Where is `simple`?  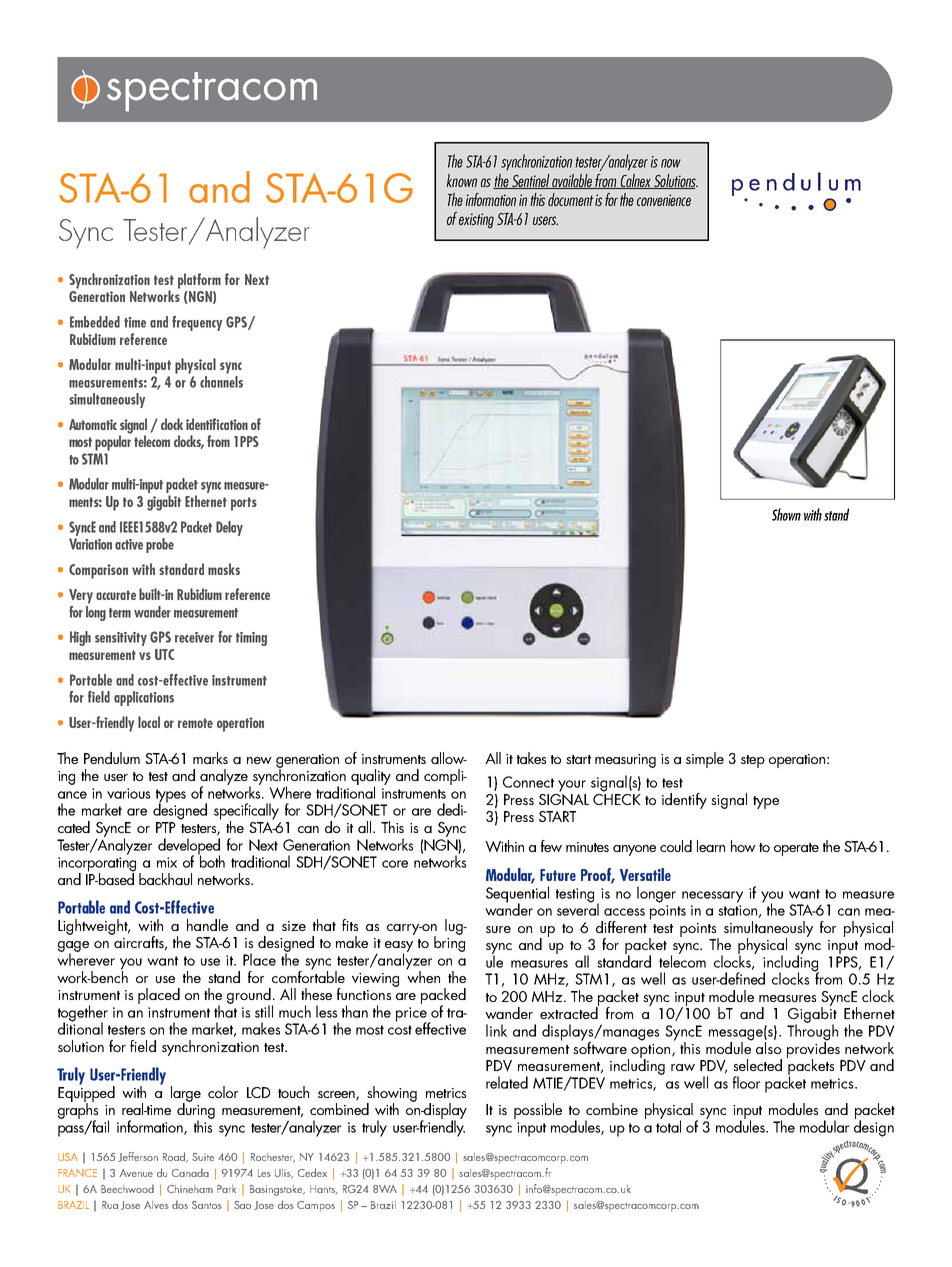 simple is located at coordinates (705, 760).
